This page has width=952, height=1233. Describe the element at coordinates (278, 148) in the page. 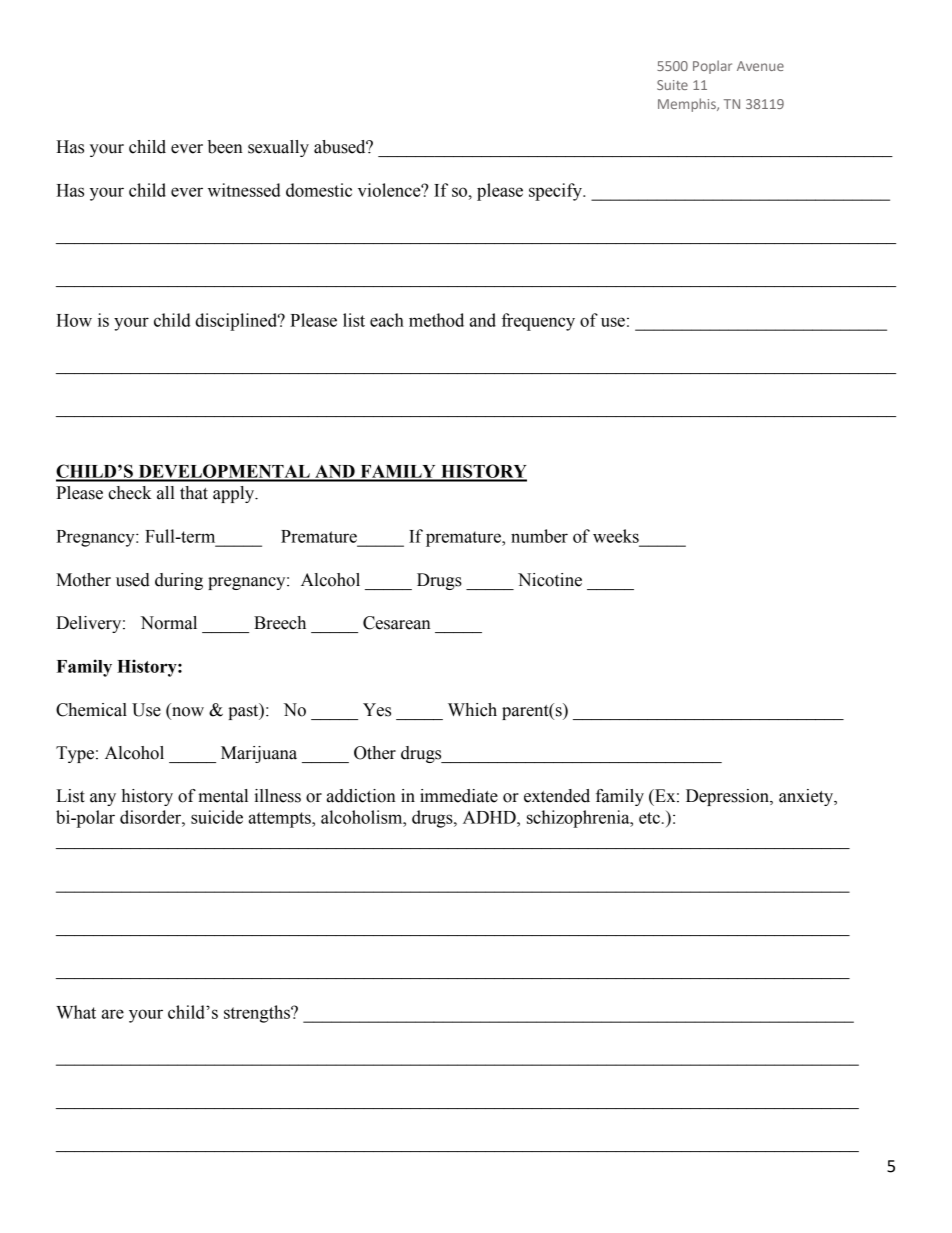

I see `sexually` at that location.
